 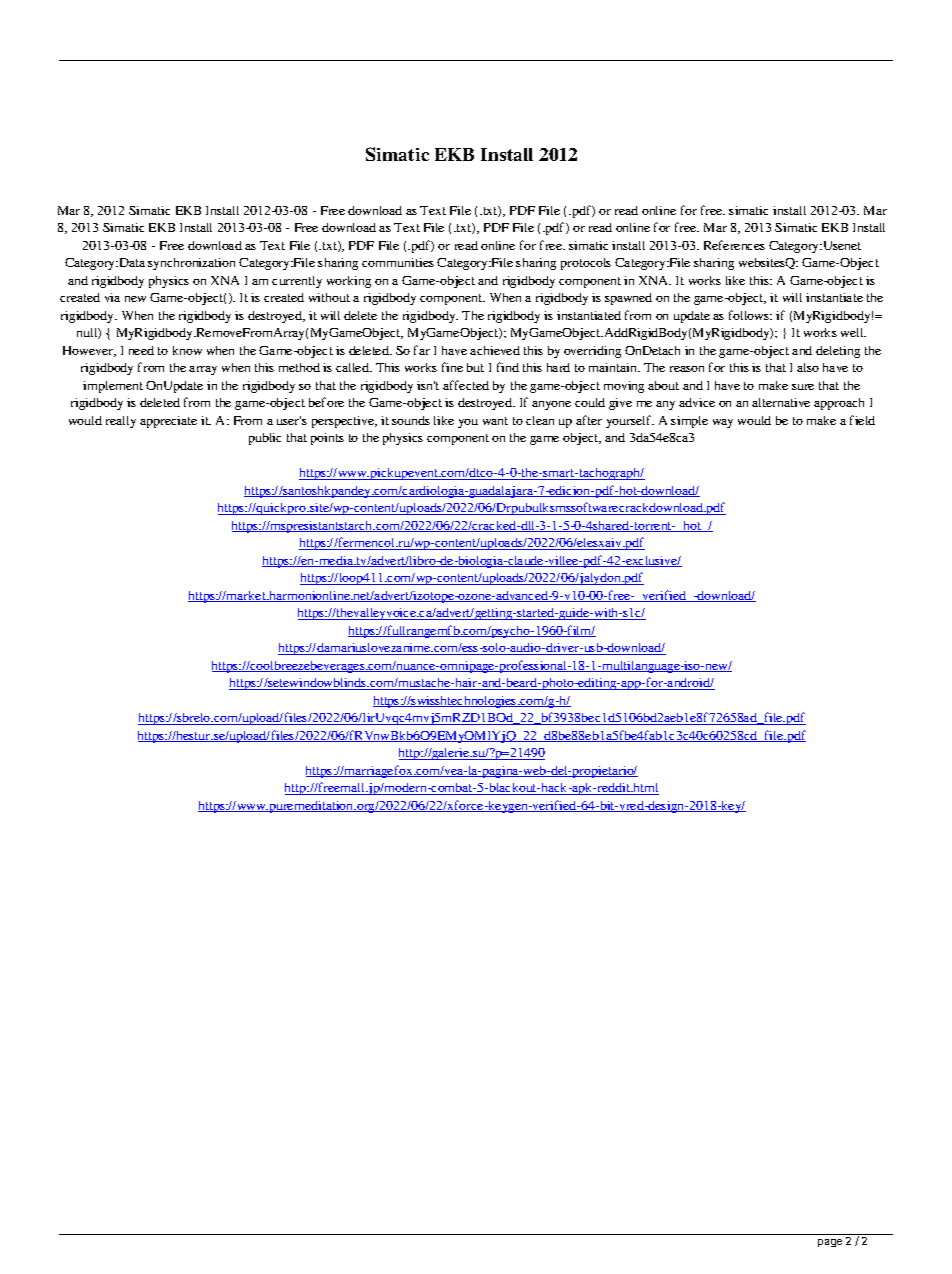 What do you see at coordinates (398, 262) in the document?
I see `communities` at bounding box center [398, 262].
